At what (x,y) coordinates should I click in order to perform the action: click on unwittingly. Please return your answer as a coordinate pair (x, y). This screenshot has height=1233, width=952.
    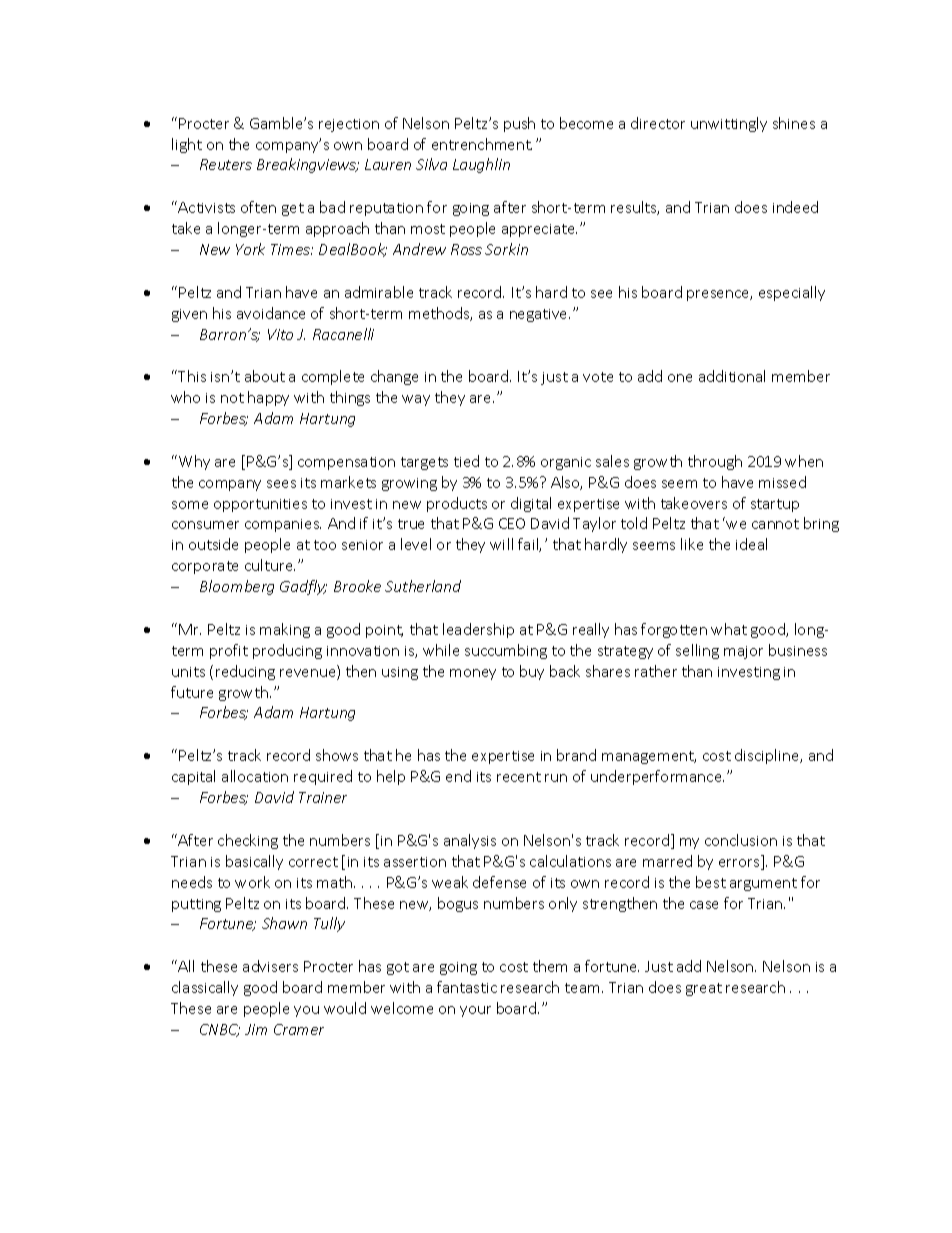
    Looking at the image, I should click on (729, 124).
